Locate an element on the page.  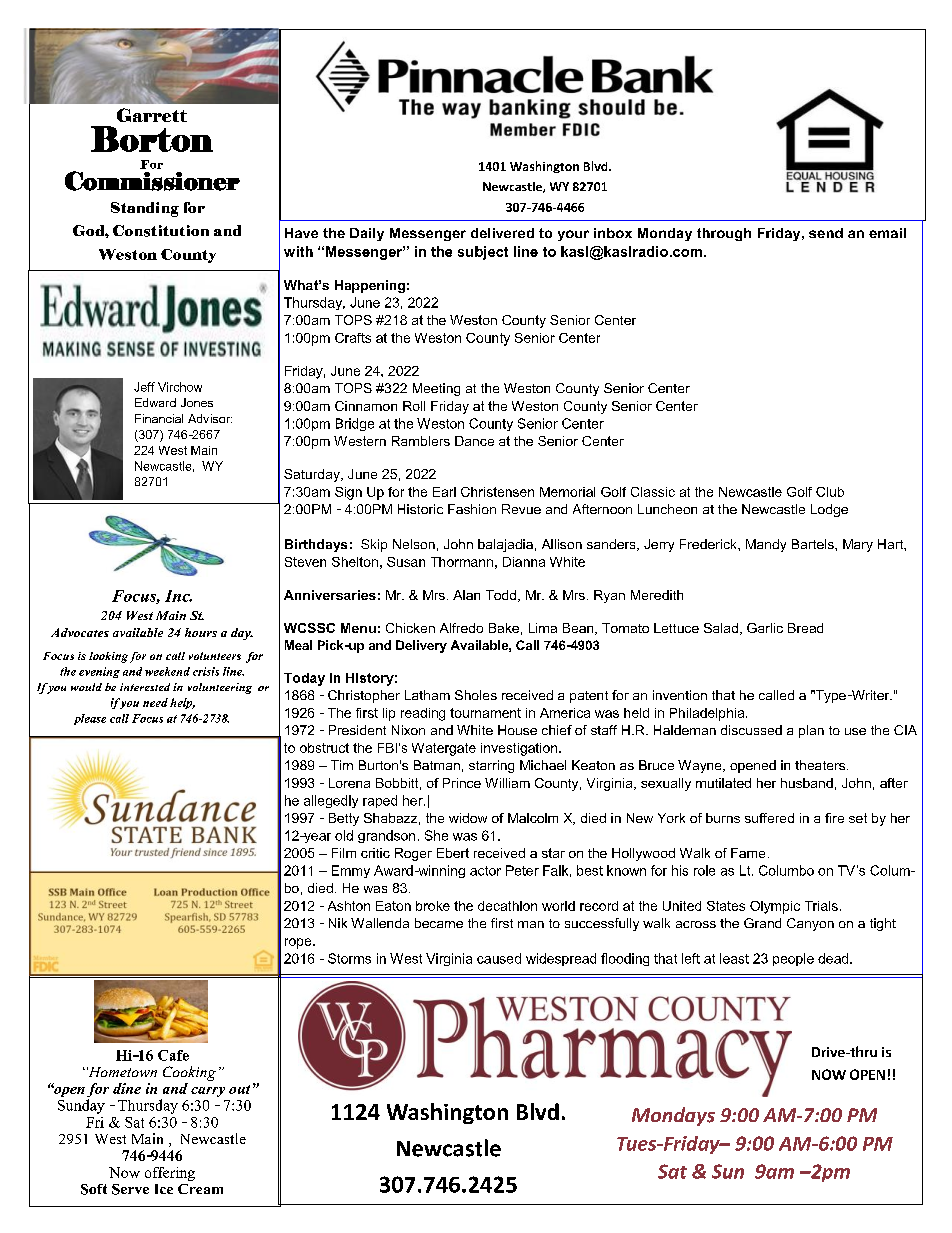
send is located at coordinates (826, 233).
